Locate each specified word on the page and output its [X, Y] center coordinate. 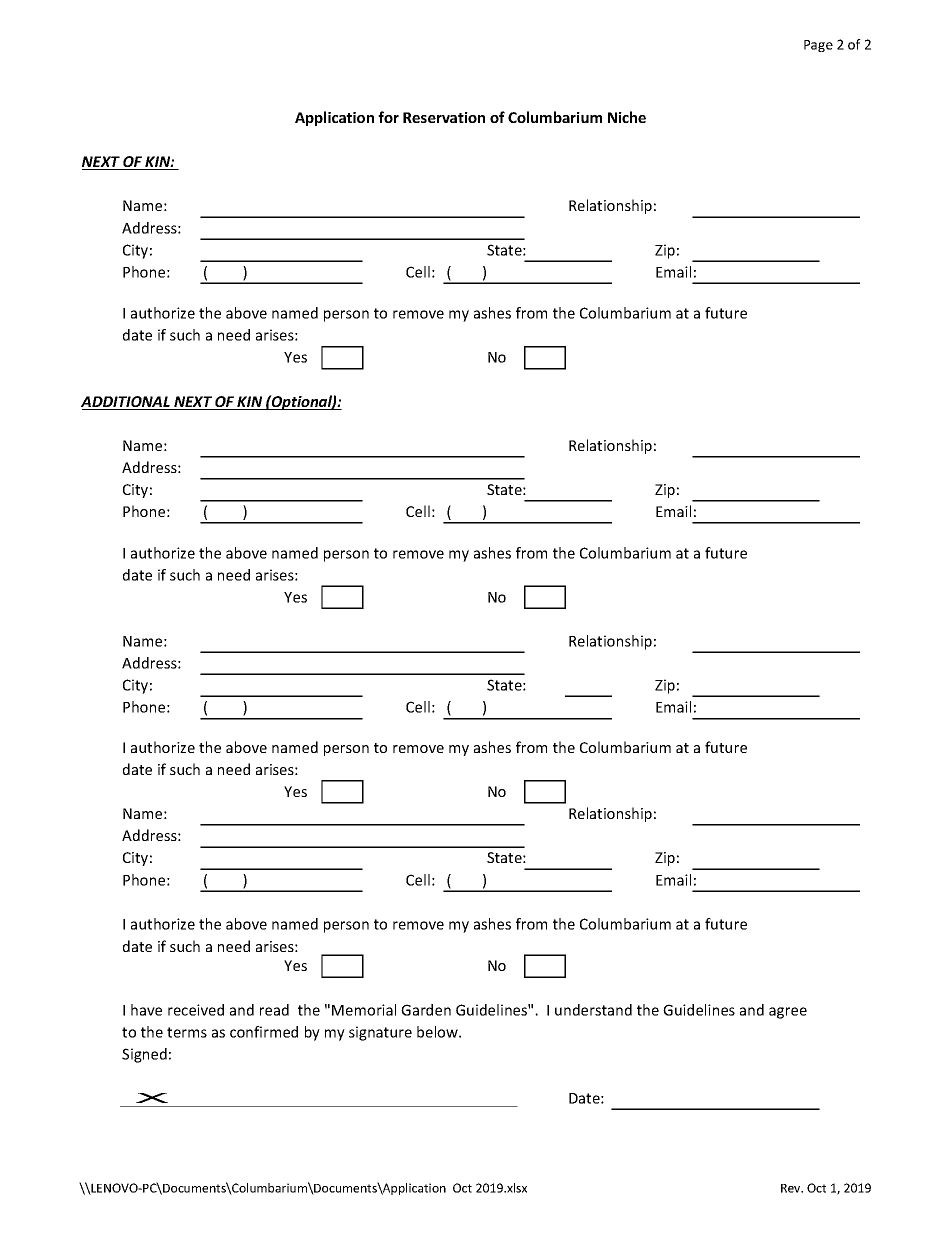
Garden [426, 1010]
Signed [144, 1055]
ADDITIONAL [126, 403]
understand [593, 1010]
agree [788, 1013]
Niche [627, 117]
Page [818, 46]
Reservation [444, 117]
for [388, 117]
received [196, 1010]
